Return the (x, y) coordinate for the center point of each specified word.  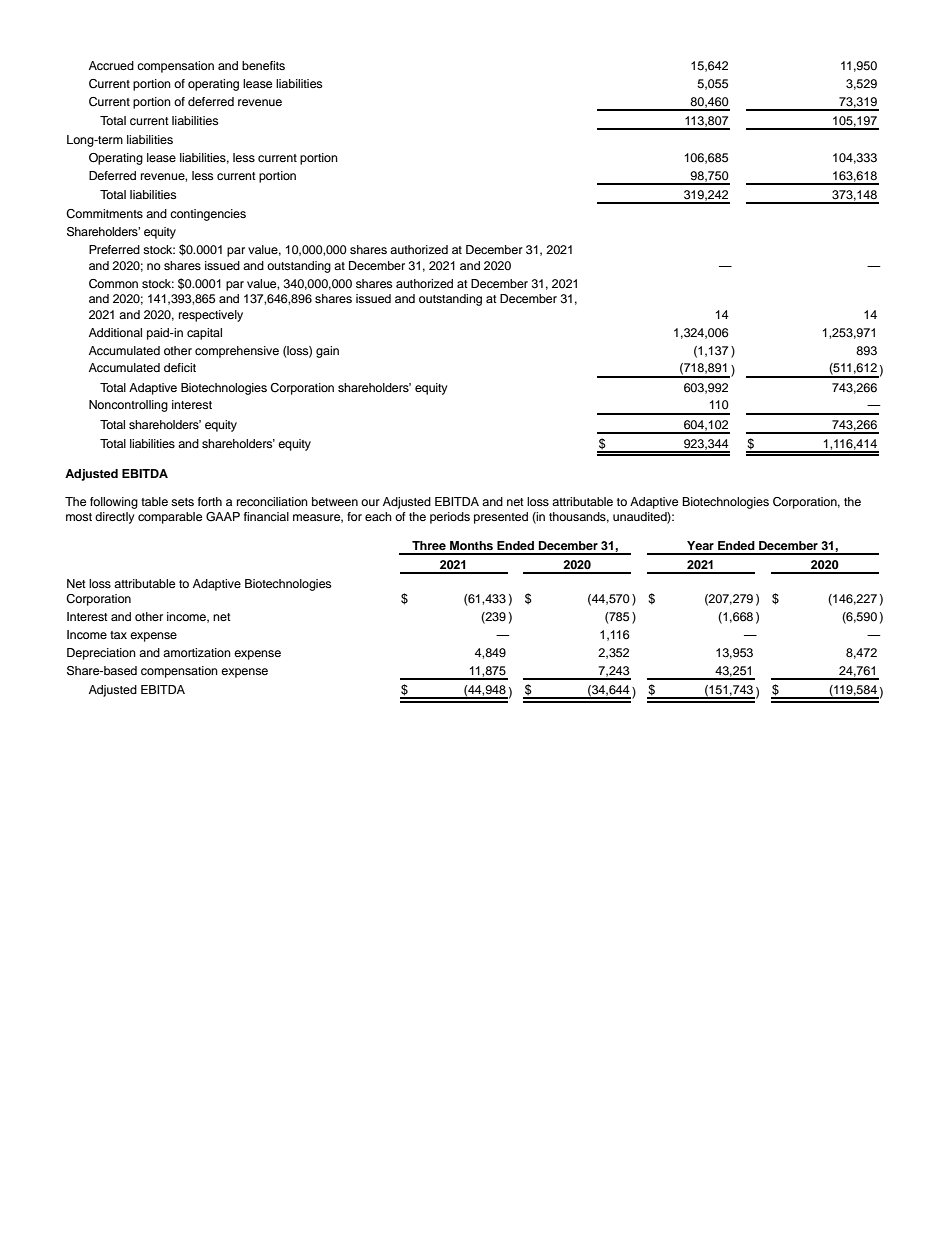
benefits (263, 65)
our (370, 502)
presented (501, 518)
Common (113, 284)
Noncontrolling (128, 406)
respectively (211, 316)
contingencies (208, 215)
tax (118, 635)
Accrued (111, 65)
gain (327, 352)
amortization (197, 652)
